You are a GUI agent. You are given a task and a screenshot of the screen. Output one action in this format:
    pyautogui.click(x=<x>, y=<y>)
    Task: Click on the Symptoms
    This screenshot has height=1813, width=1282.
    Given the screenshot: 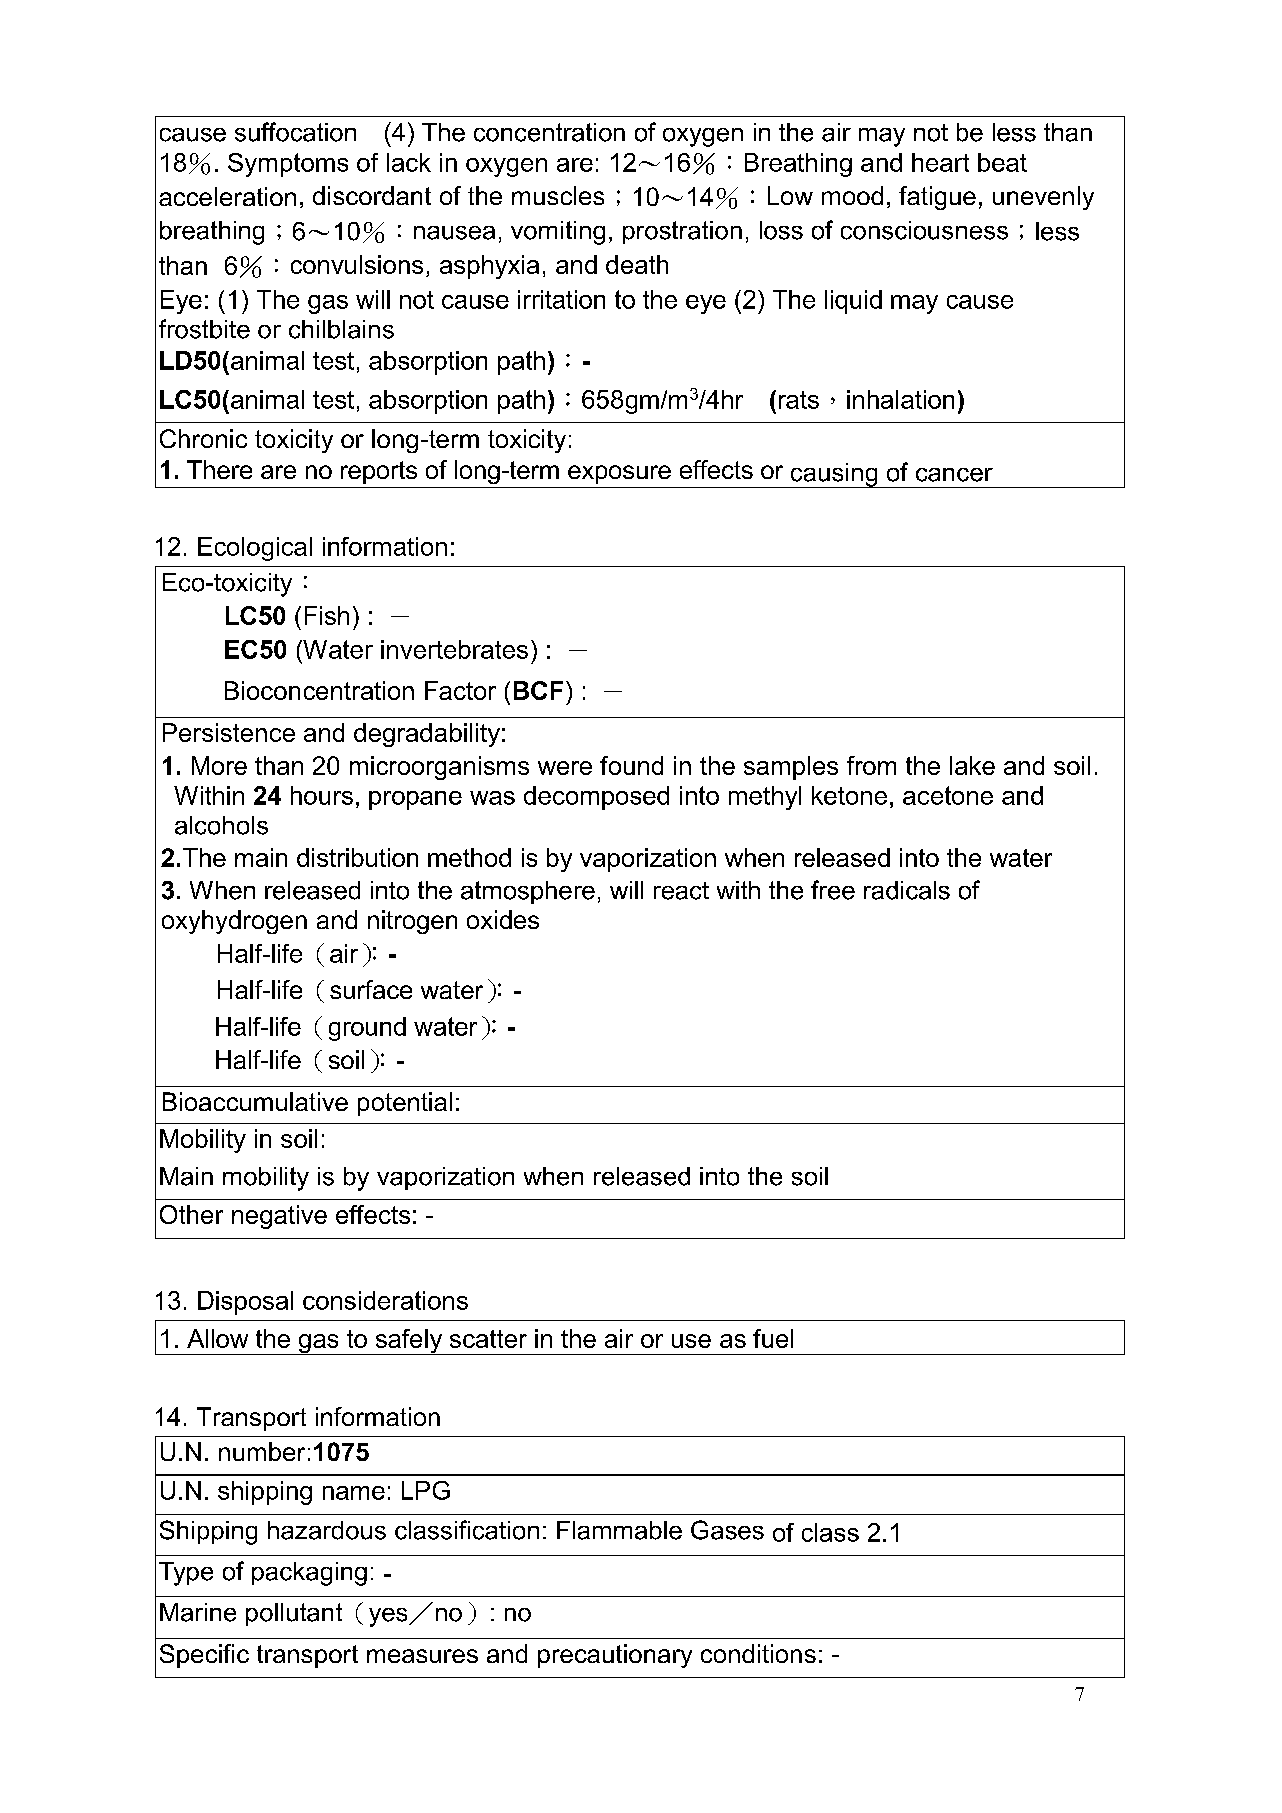 What is the action you would take?
    pyautogui.click(x=288, y=165)
